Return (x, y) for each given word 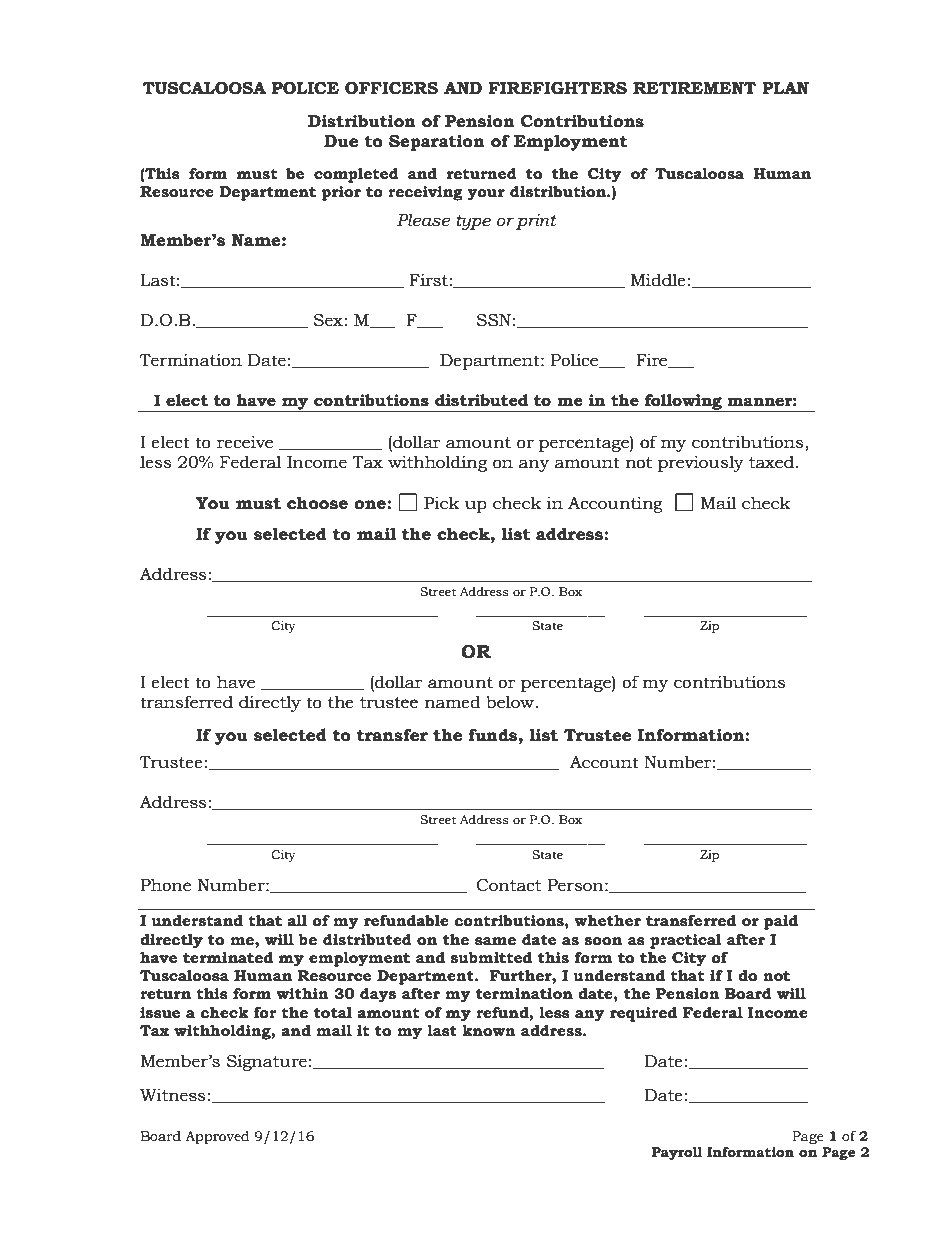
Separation (437, 143)
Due (341, 141)
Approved (217, 1137)
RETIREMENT (694, 88)
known (489, 1031)
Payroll (676, 1153)
